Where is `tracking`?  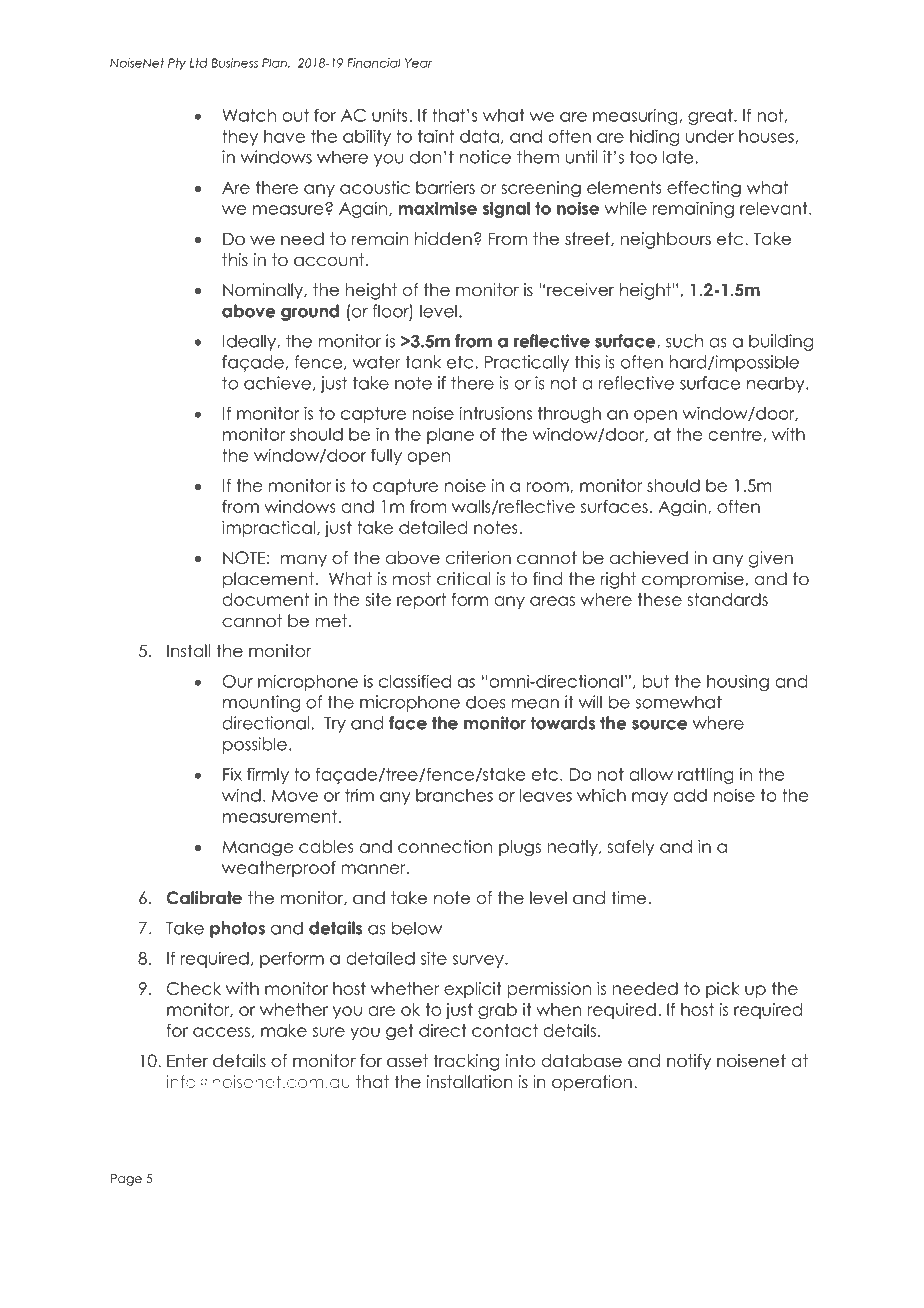 tracking is located at coordinates (466, 1062).
